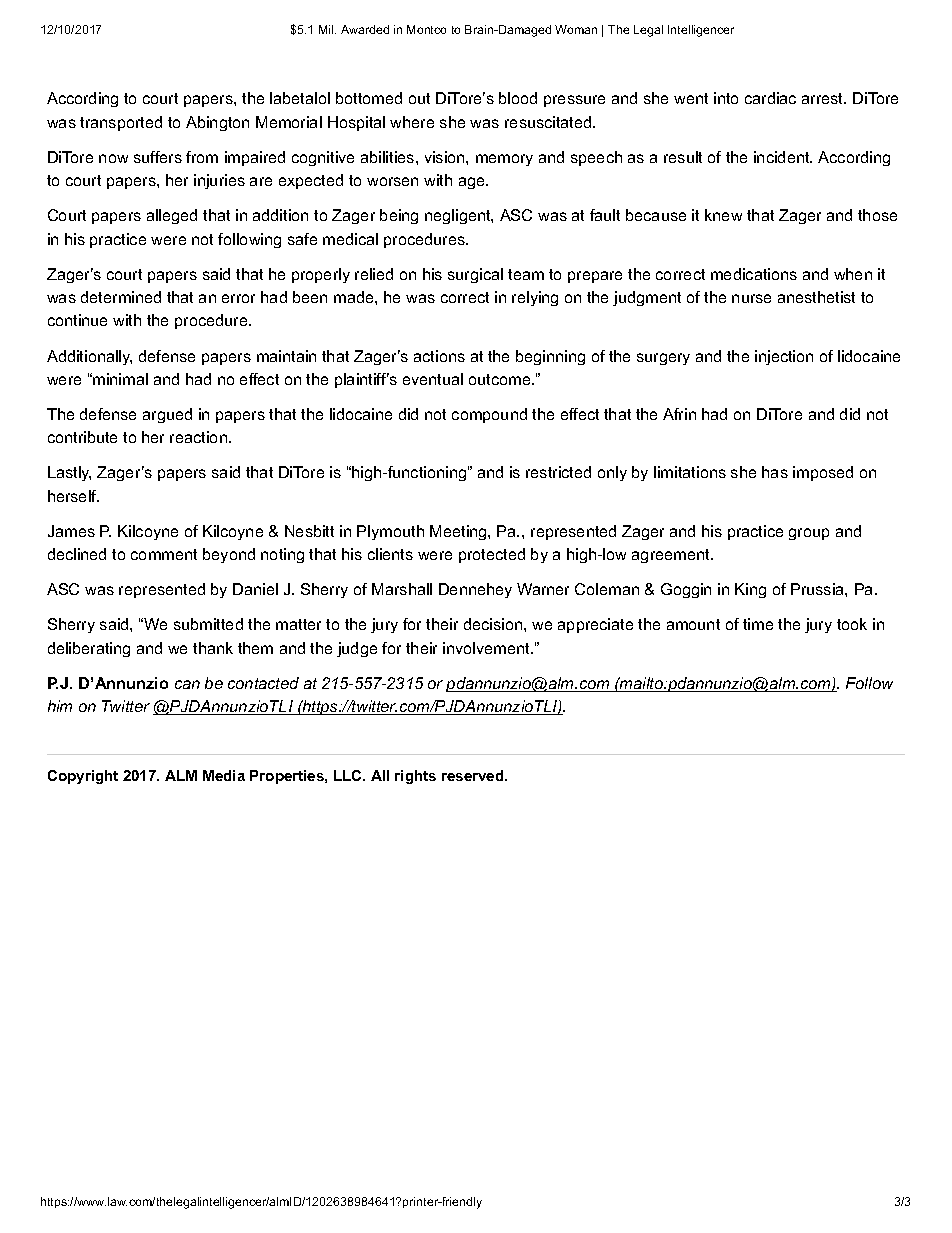  Describe the element at coordinates (121, 123) in the screenshot. I see `transported` at that location.
